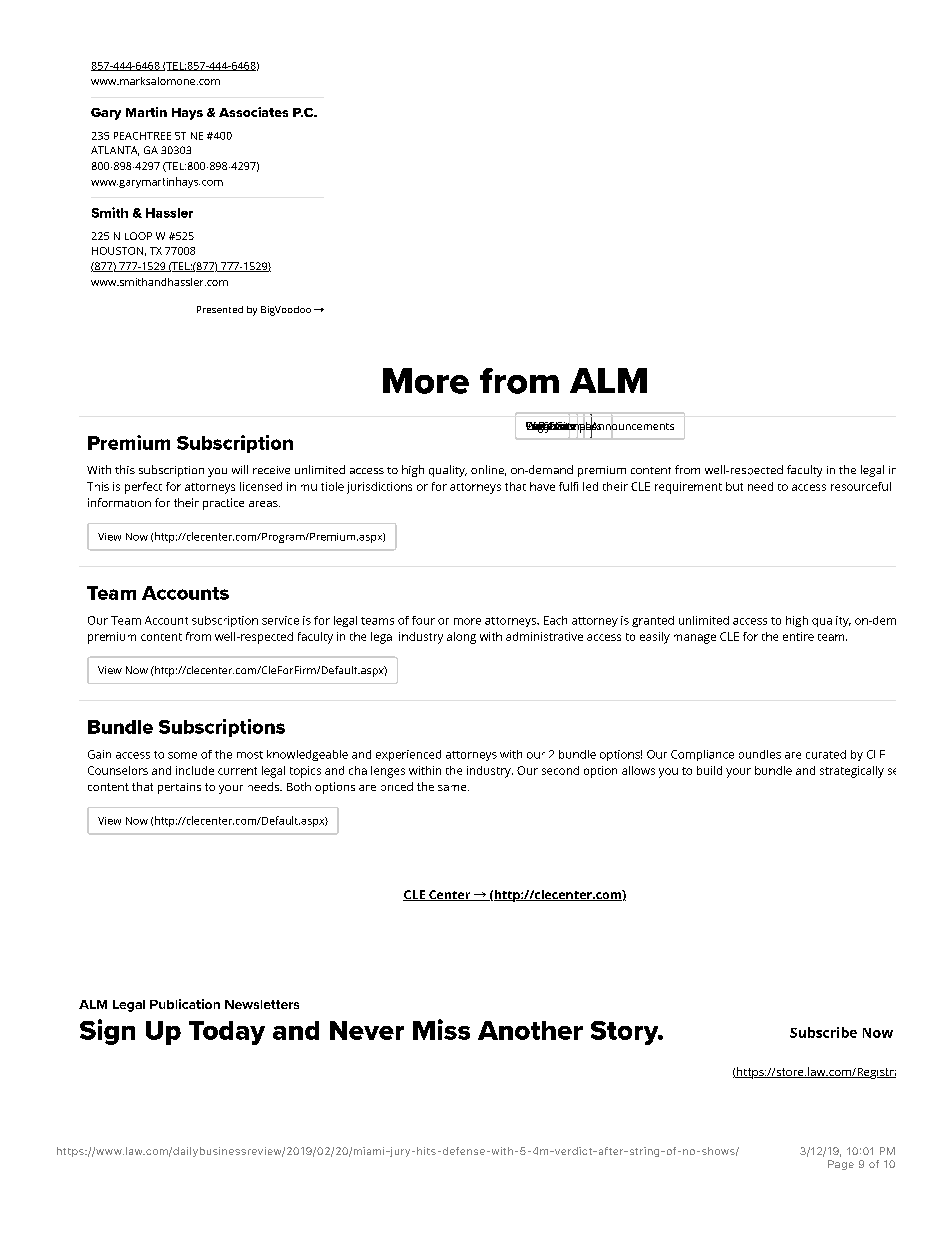  What do you see at coordinates (220, 309) in the page?
I see `Presented` at bounding box center [220, 309].
